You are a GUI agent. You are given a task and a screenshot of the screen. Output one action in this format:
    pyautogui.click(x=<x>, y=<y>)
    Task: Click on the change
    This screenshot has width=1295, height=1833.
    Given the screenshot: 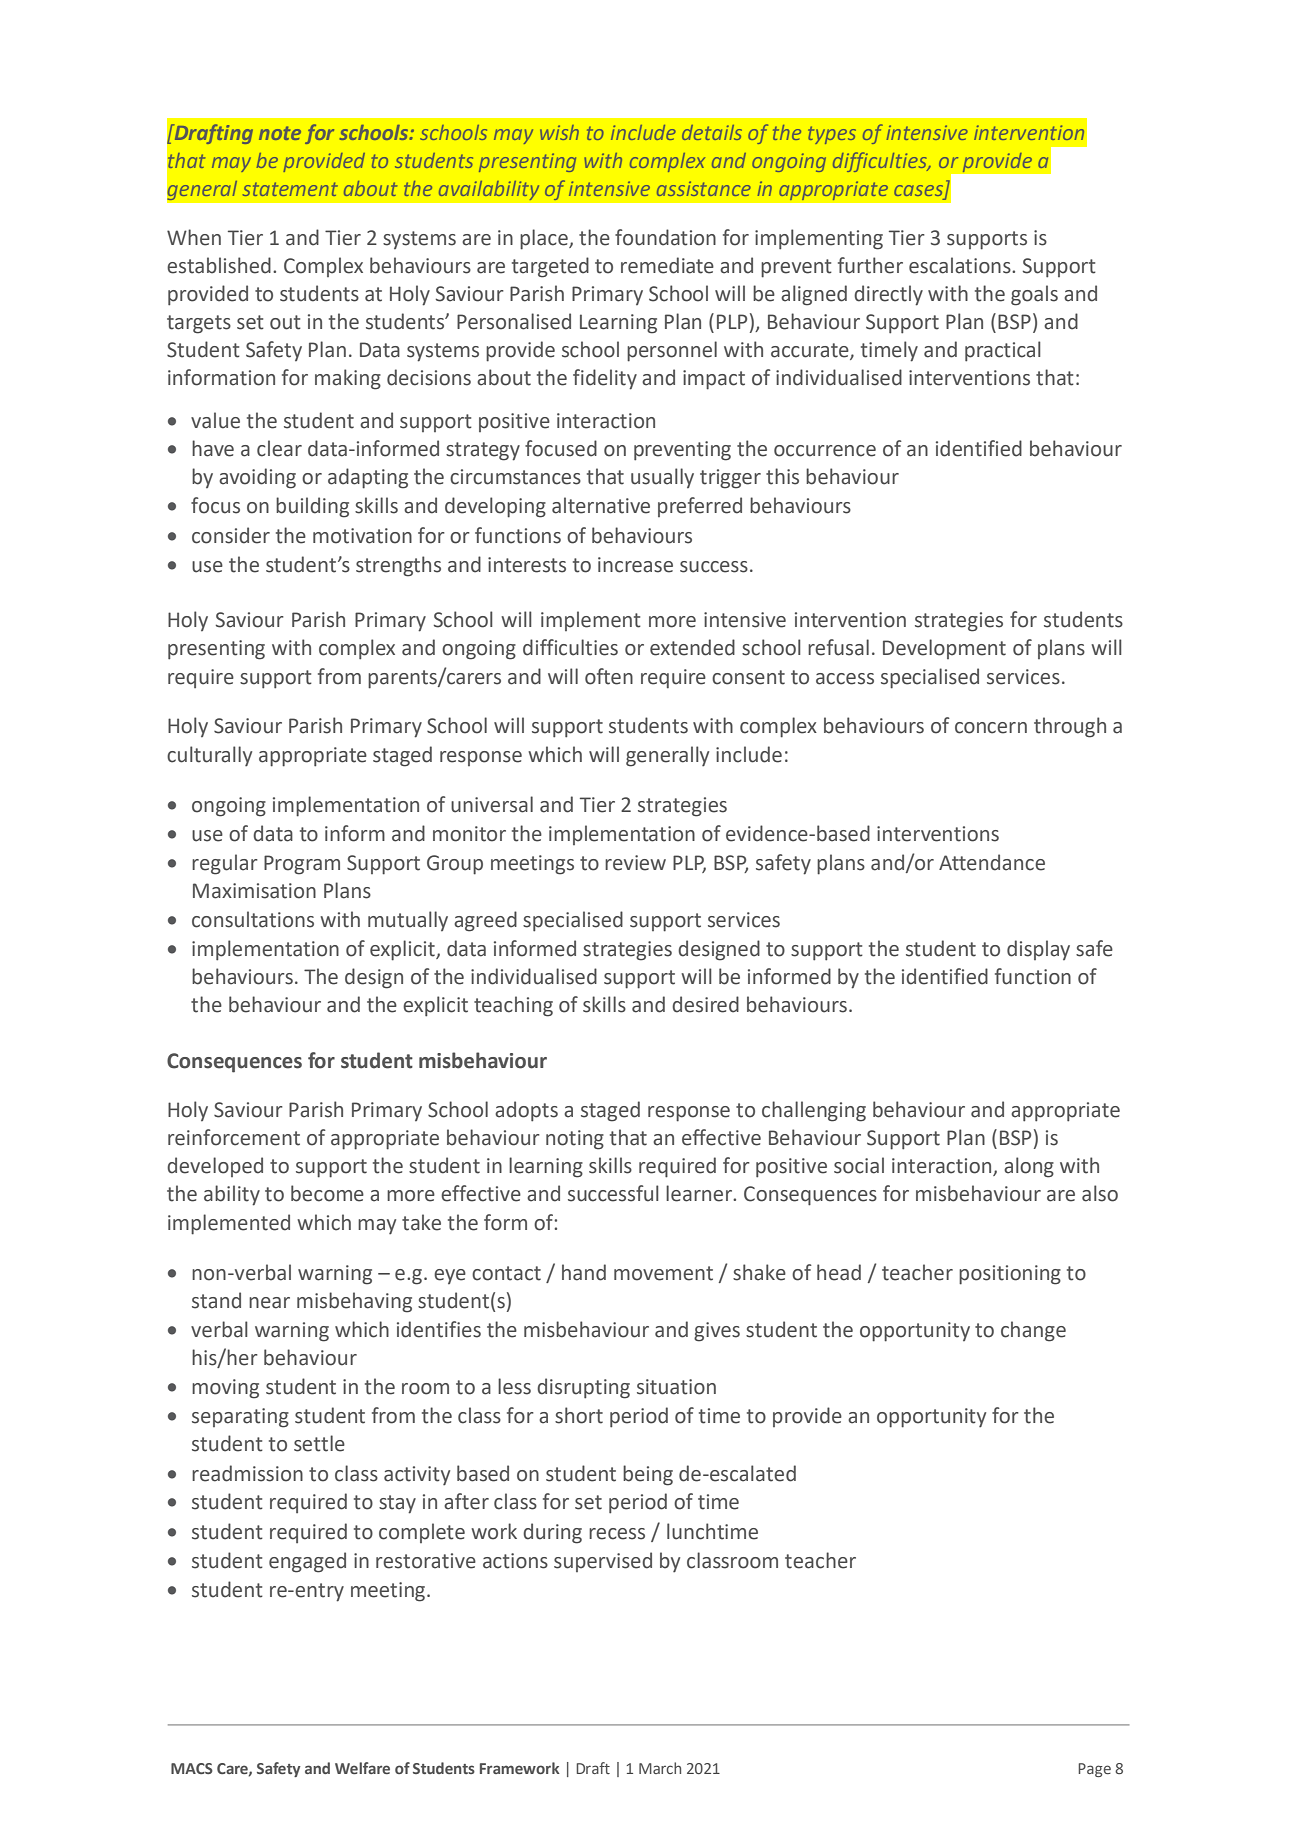 What is the action you would take?
    pyautogui.click(x=1033, y=1331)
